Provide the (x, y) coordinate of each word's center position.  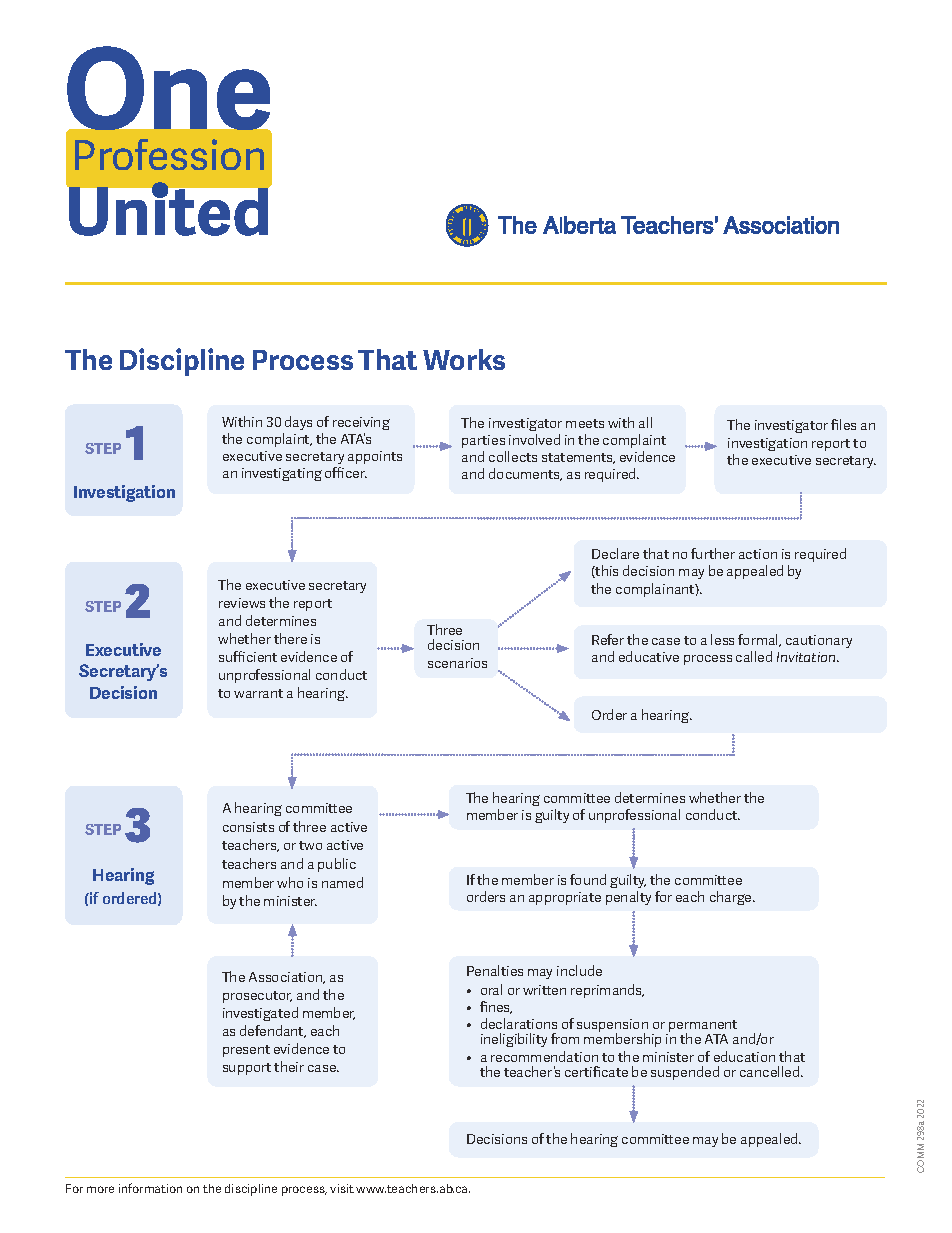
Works (464, 359)
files (843, 424)
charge (732, 898)
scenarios (457, 663)
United (168, 209)
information (150, 1188)
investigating (282, 474)
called (754, 656)
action (758, 554)
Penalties (495, 970)
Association (287, 978)
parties (483, 441)
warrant (258, 693)
